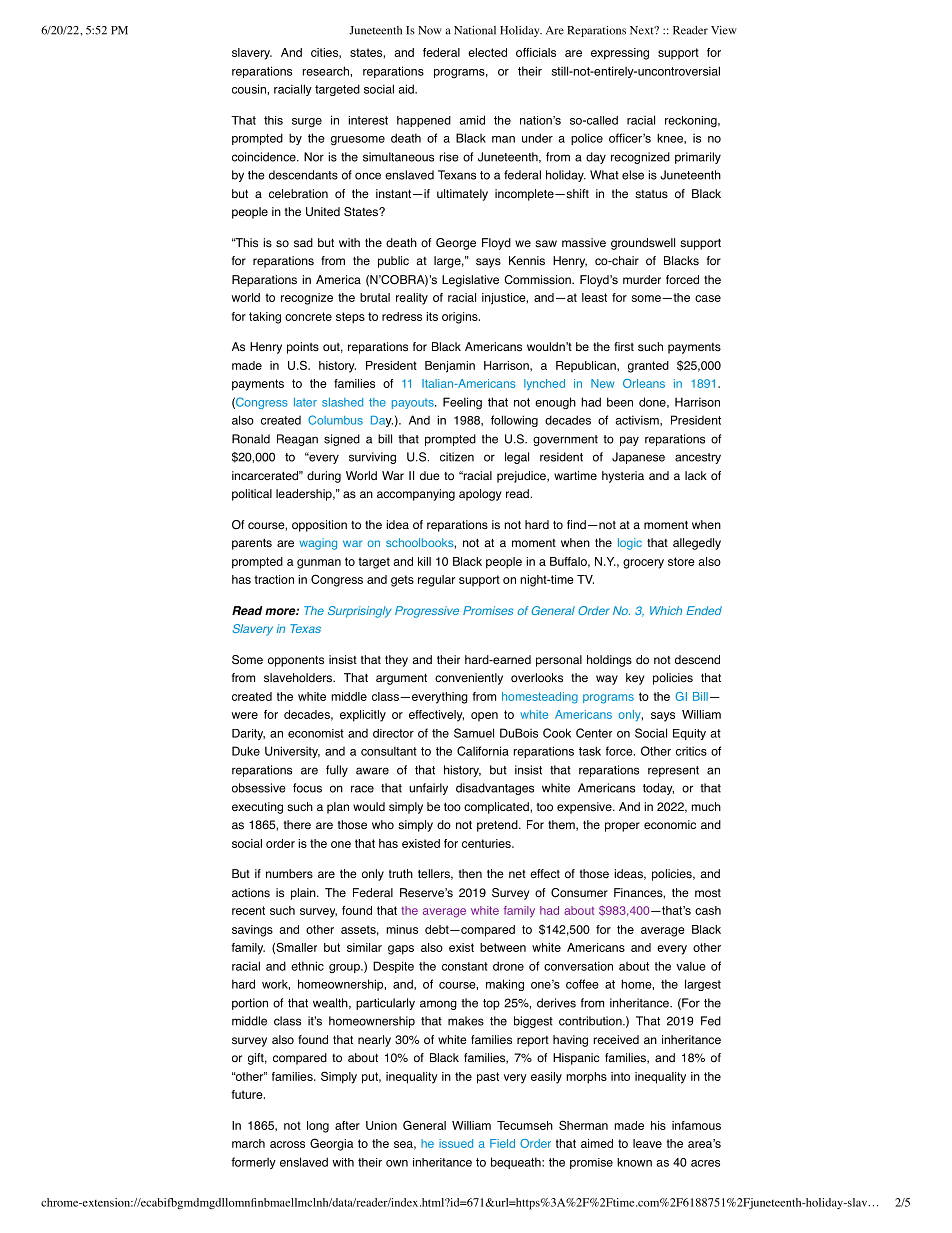 The image size is (952, 1233). What do you see at coordinates (666, 610) in the screenshot?
I see `Which` at bounding box center [666, 610].
